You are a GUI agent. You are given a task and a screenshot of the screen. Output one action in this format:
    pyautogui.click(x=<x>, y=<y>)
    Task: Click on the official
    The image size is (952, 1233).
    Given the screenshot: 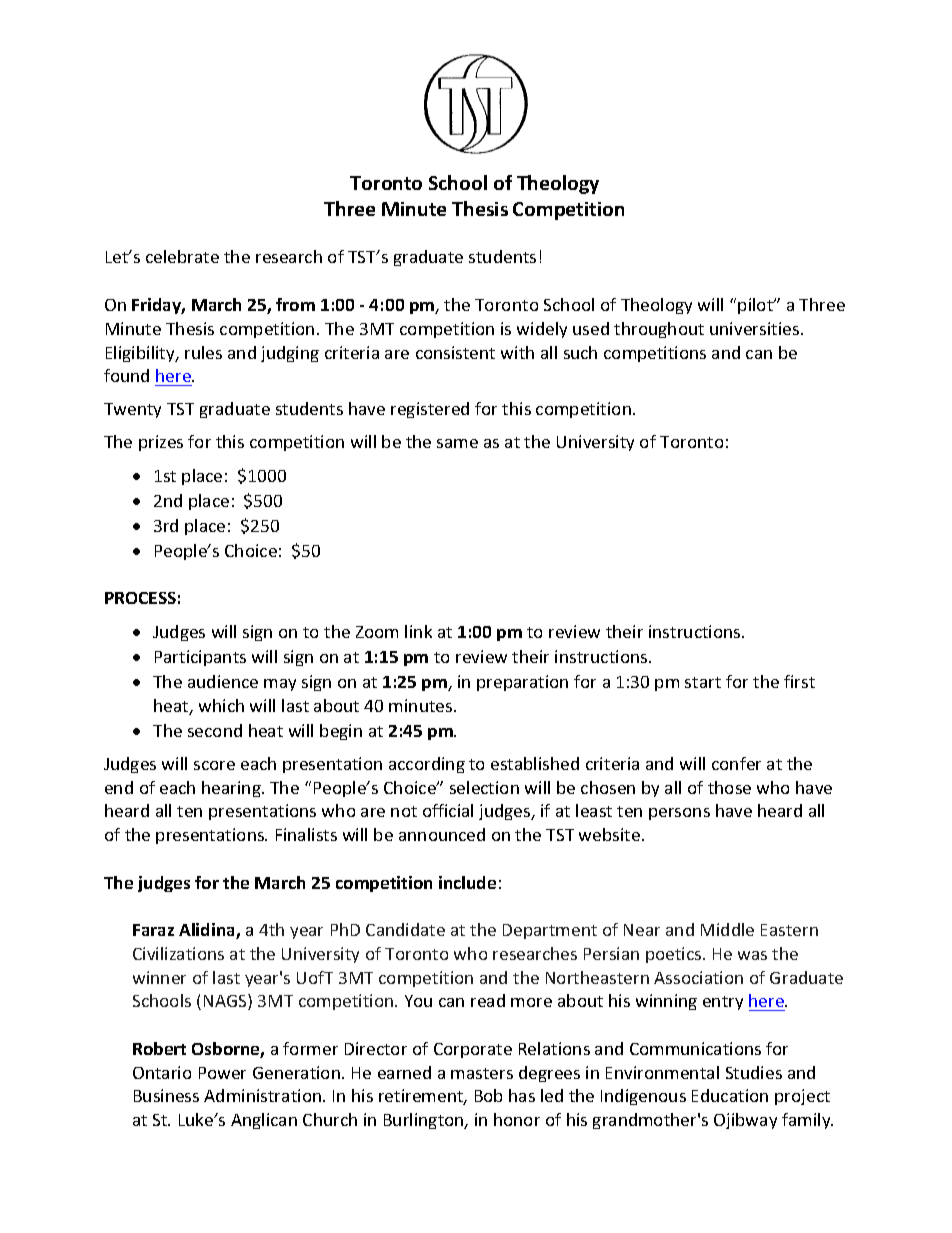 What is the action you would take?
    pyautogui.click(x=448, y=810)
